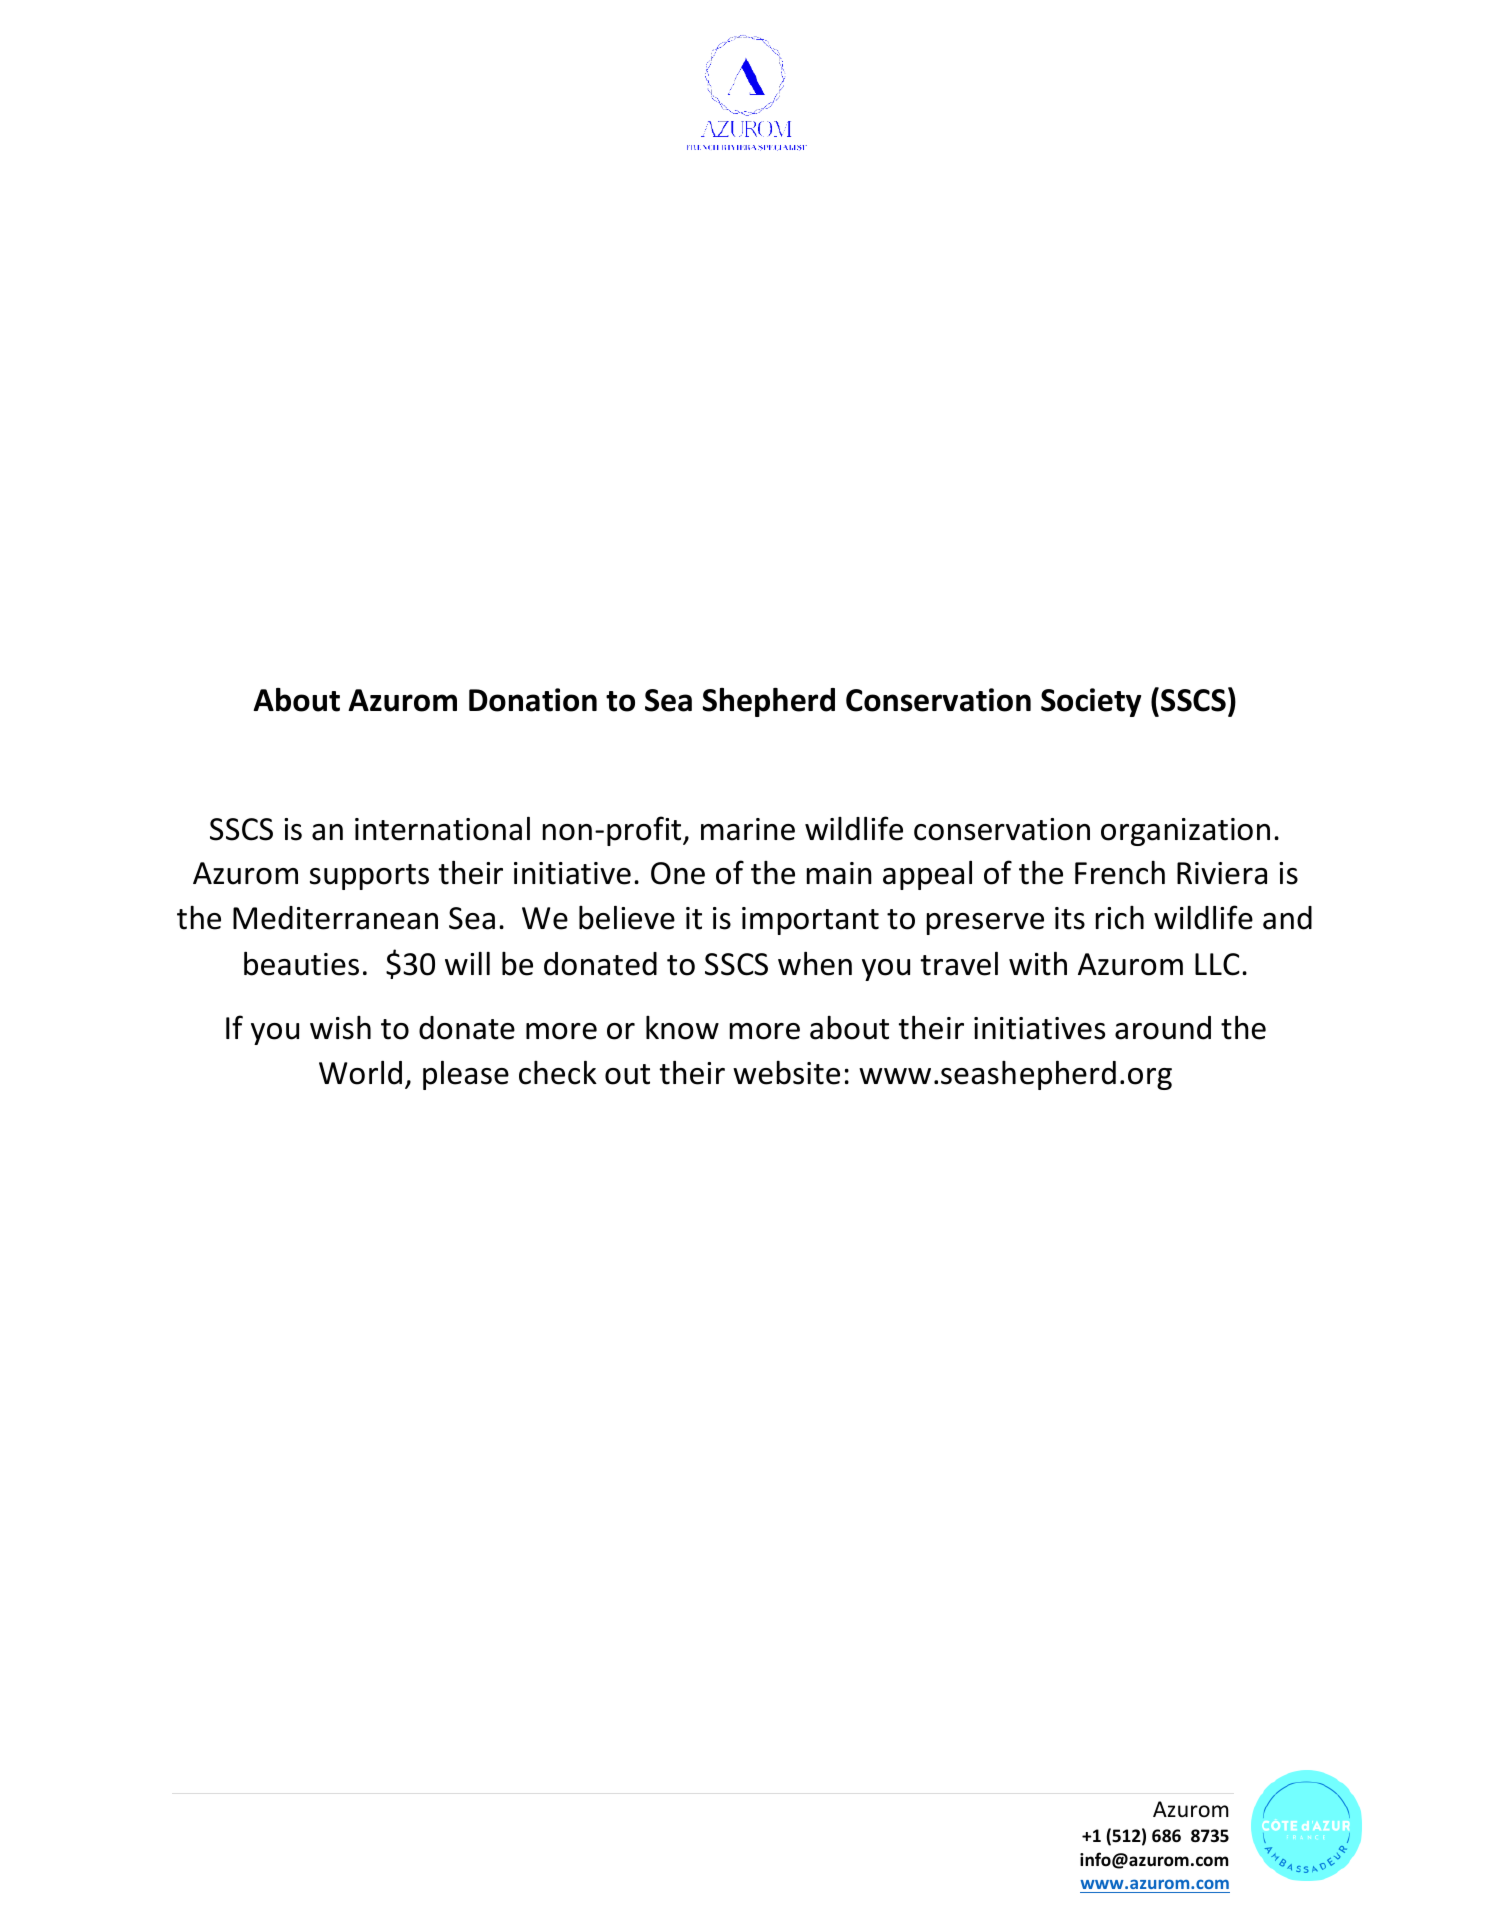 This image has height=1930, width=1491. Describe the element at coordinates (1222, 873) in the image. I see `Riviera` at that location.
